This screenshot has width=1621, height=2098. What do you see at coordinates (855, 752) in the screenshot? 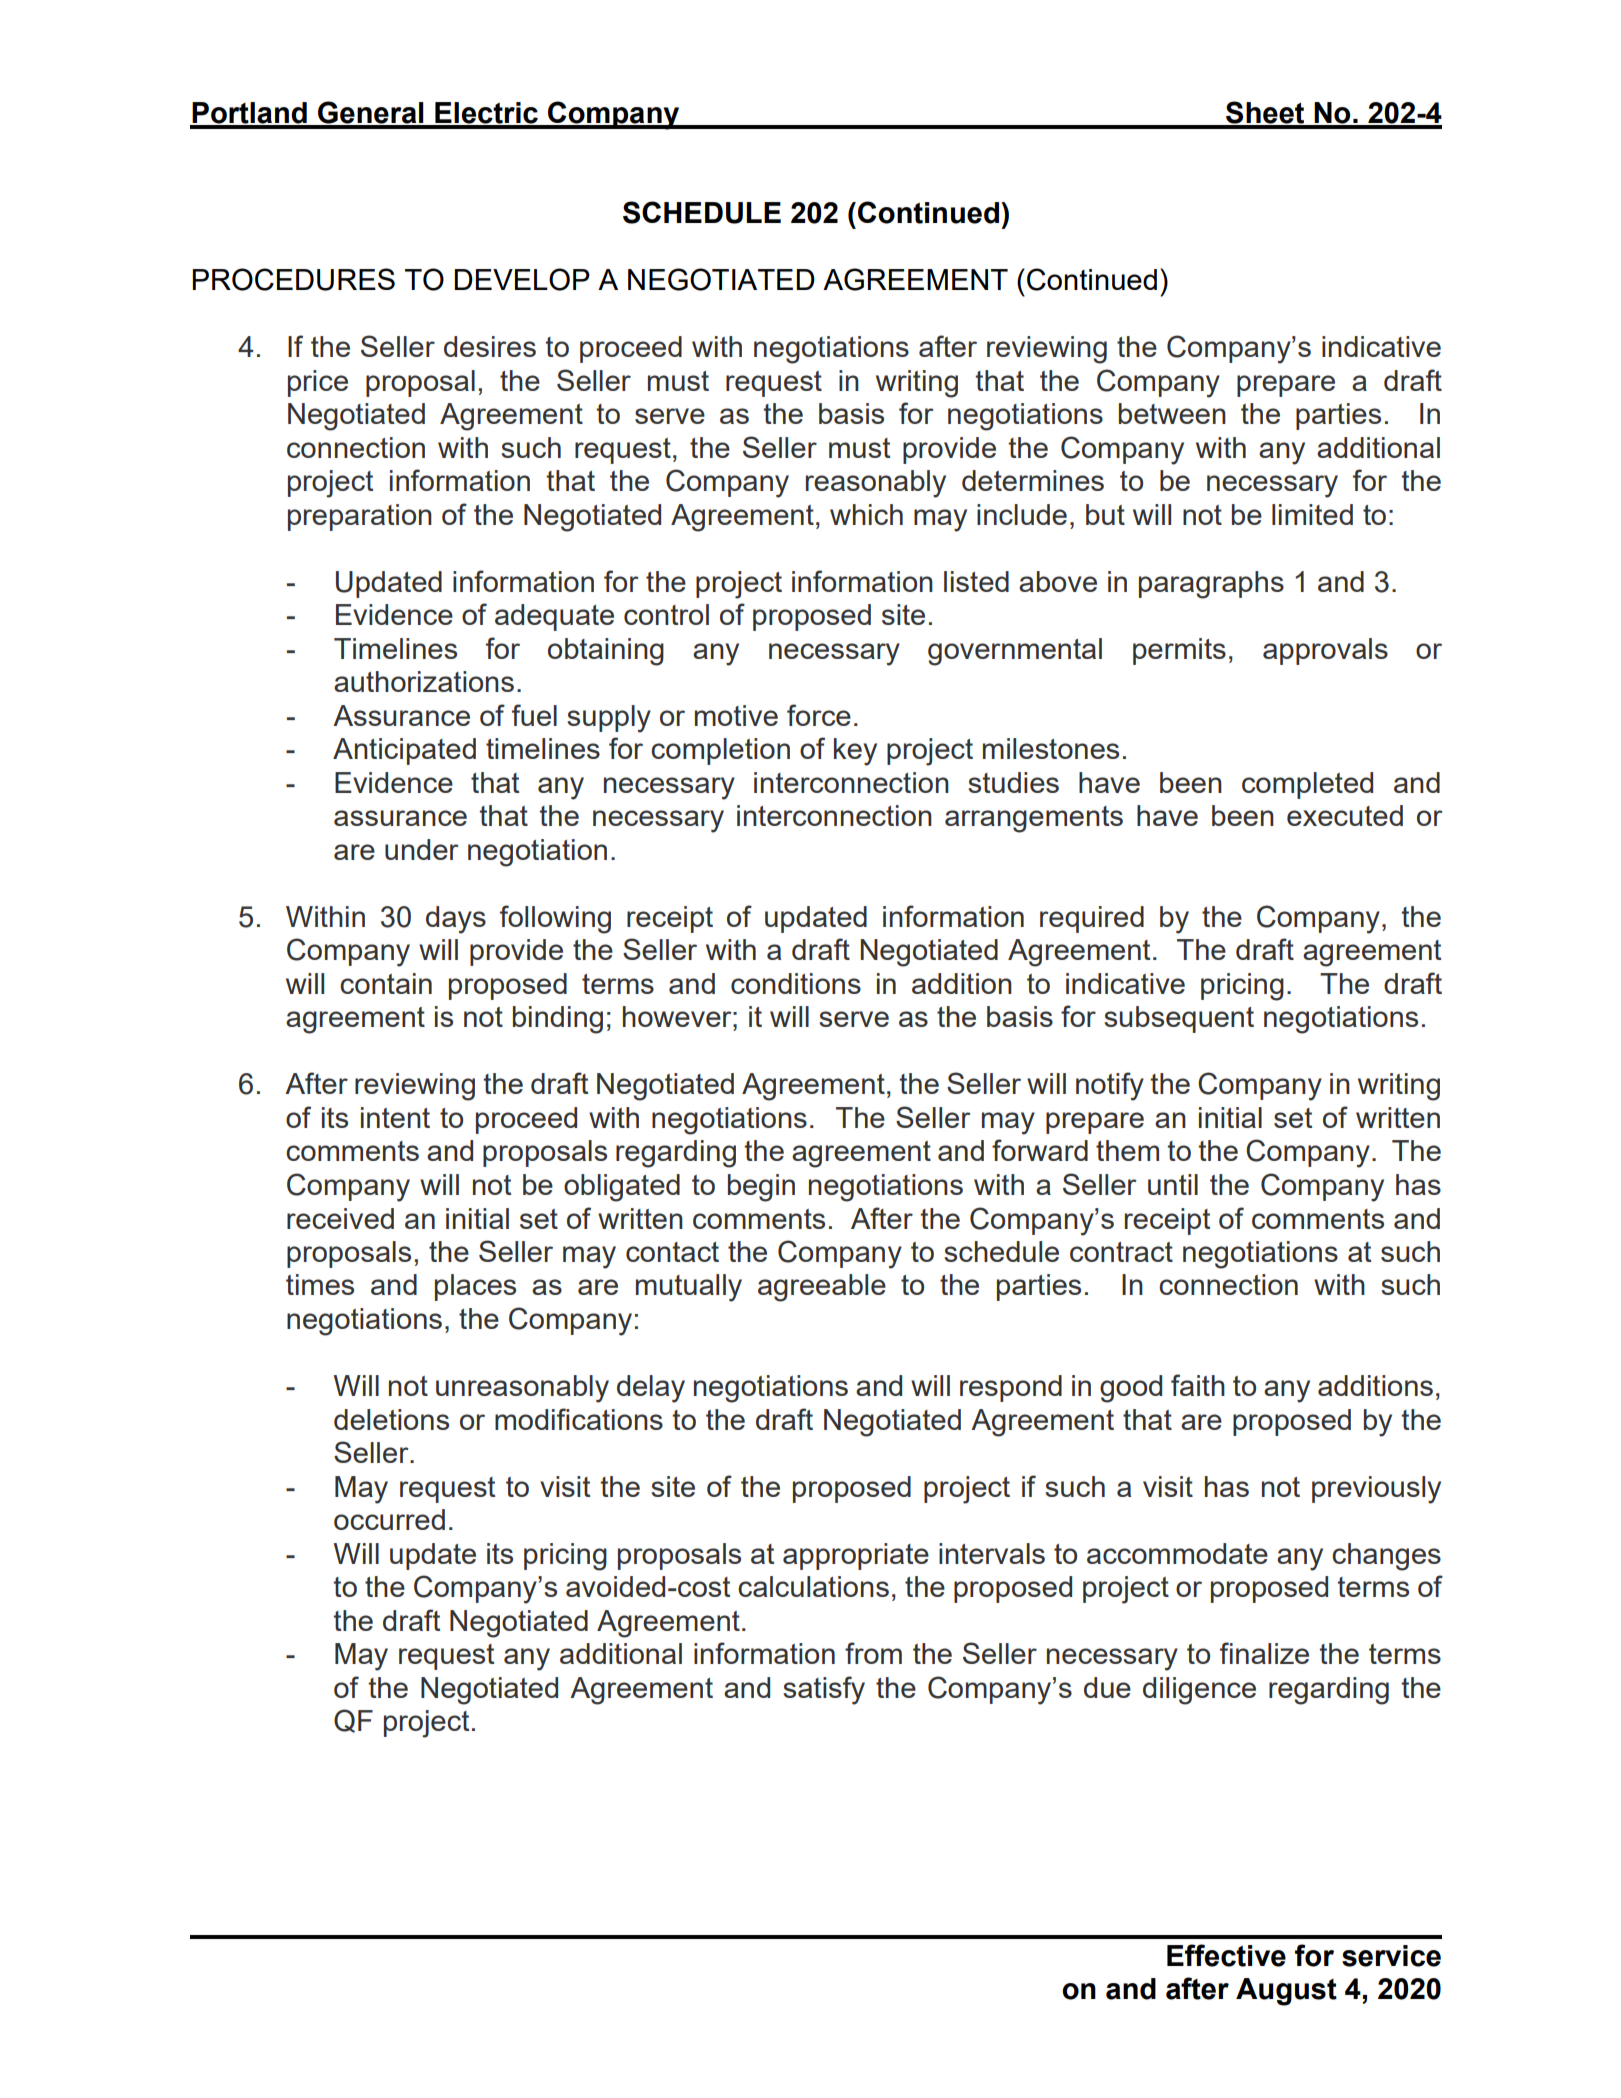
I see `key` at bounding box center [855, 752].
